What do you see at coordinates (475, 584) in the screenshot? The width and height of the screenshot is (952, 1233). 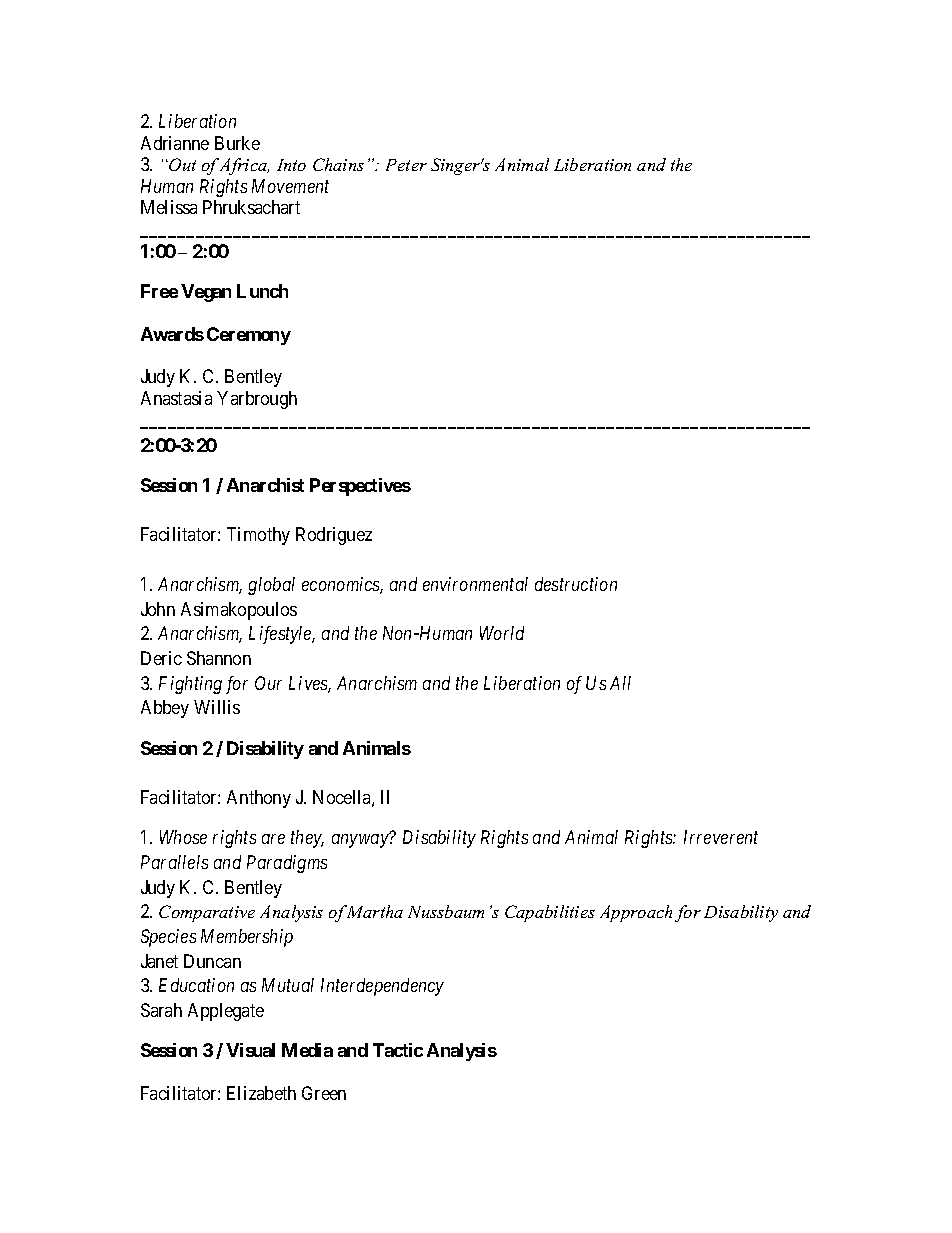 I see `environmental` at bounding box center [475, 584].
